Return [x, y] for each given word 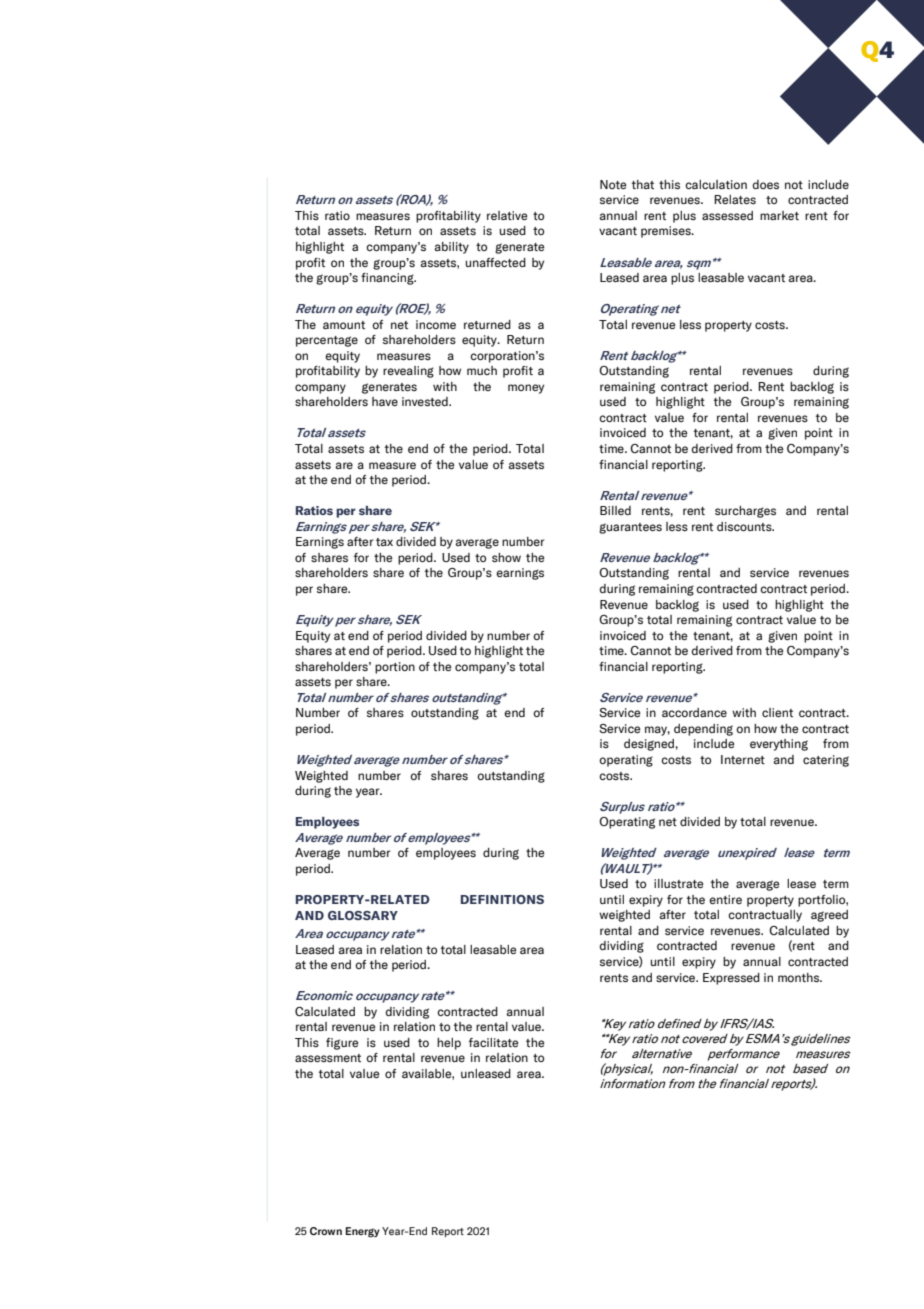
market [779, 215]
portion [395, 668]
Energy [363, 1232]
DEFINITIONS [502, 899]
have [385, 401]
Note [613, 184]
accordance [694, 712]
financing [388, 279]
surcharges [745, 512]
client [777, 712]
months [800, 977]
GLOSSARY [363, 915]
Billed [615, 510]
